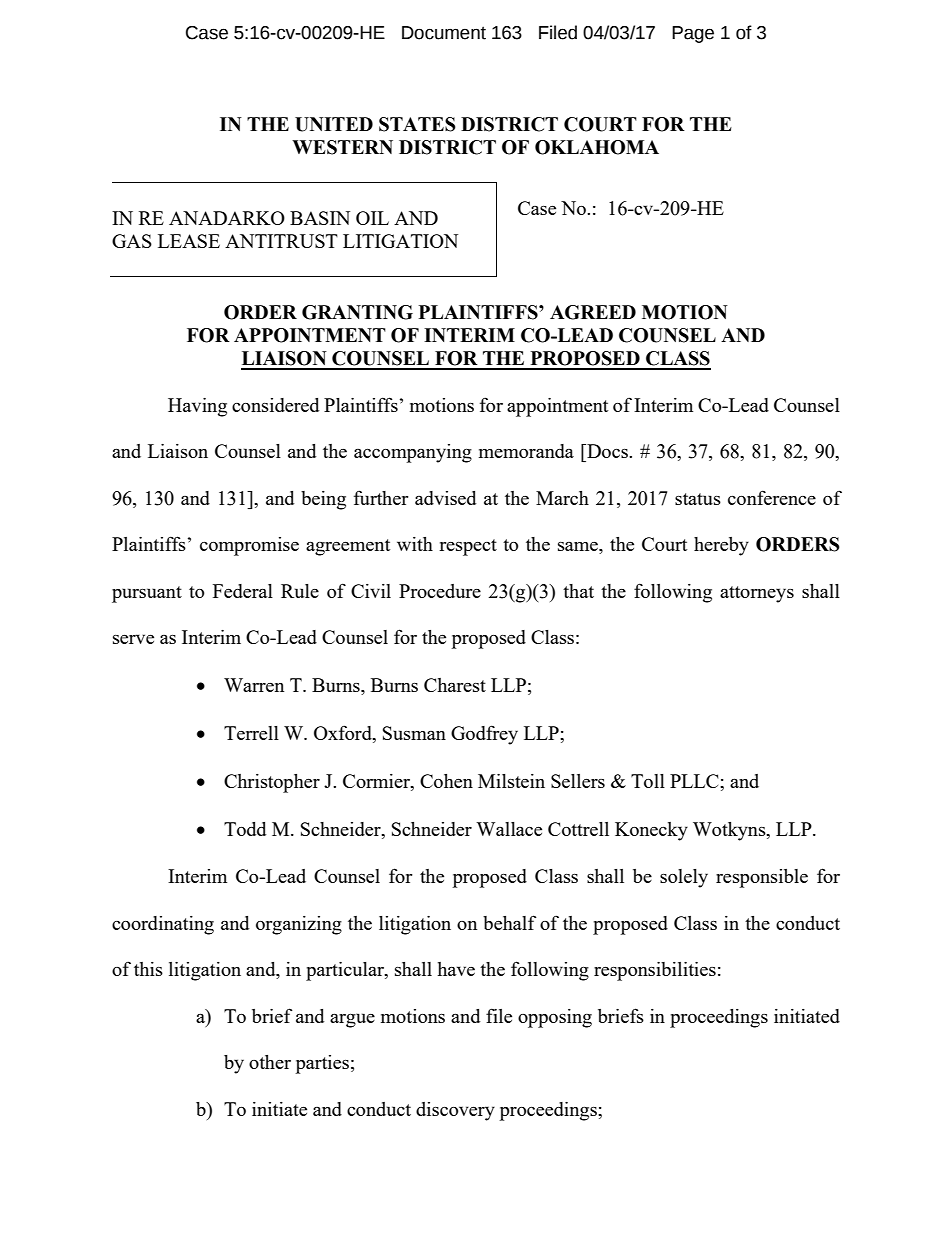 This screenshot has width=952, height=1233. Describe the element at coordinates (444, 33) in the screenshot. I see `Document` at that location.
